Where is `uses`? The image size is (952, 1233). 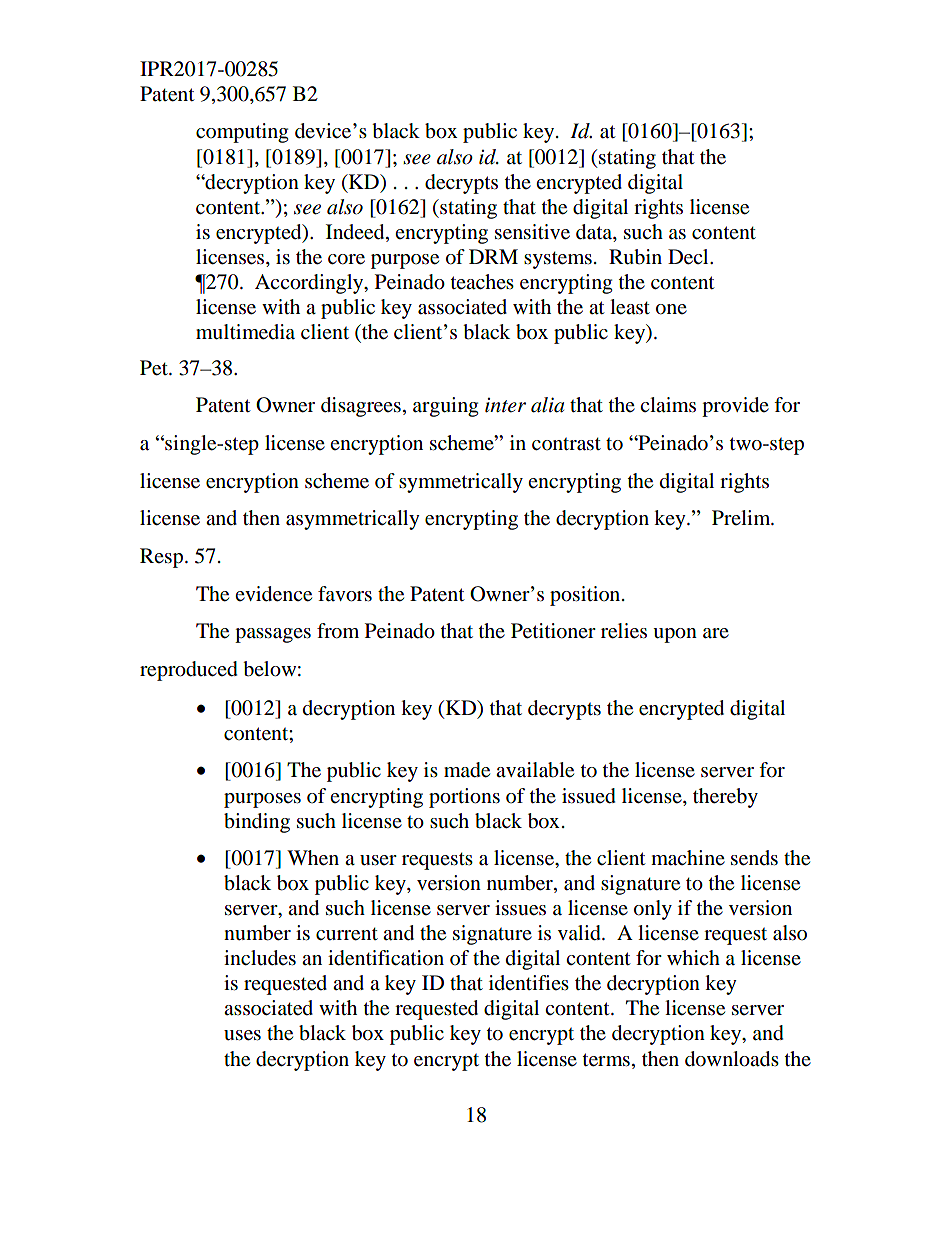
uses is located at coordinates (242, 1035).
